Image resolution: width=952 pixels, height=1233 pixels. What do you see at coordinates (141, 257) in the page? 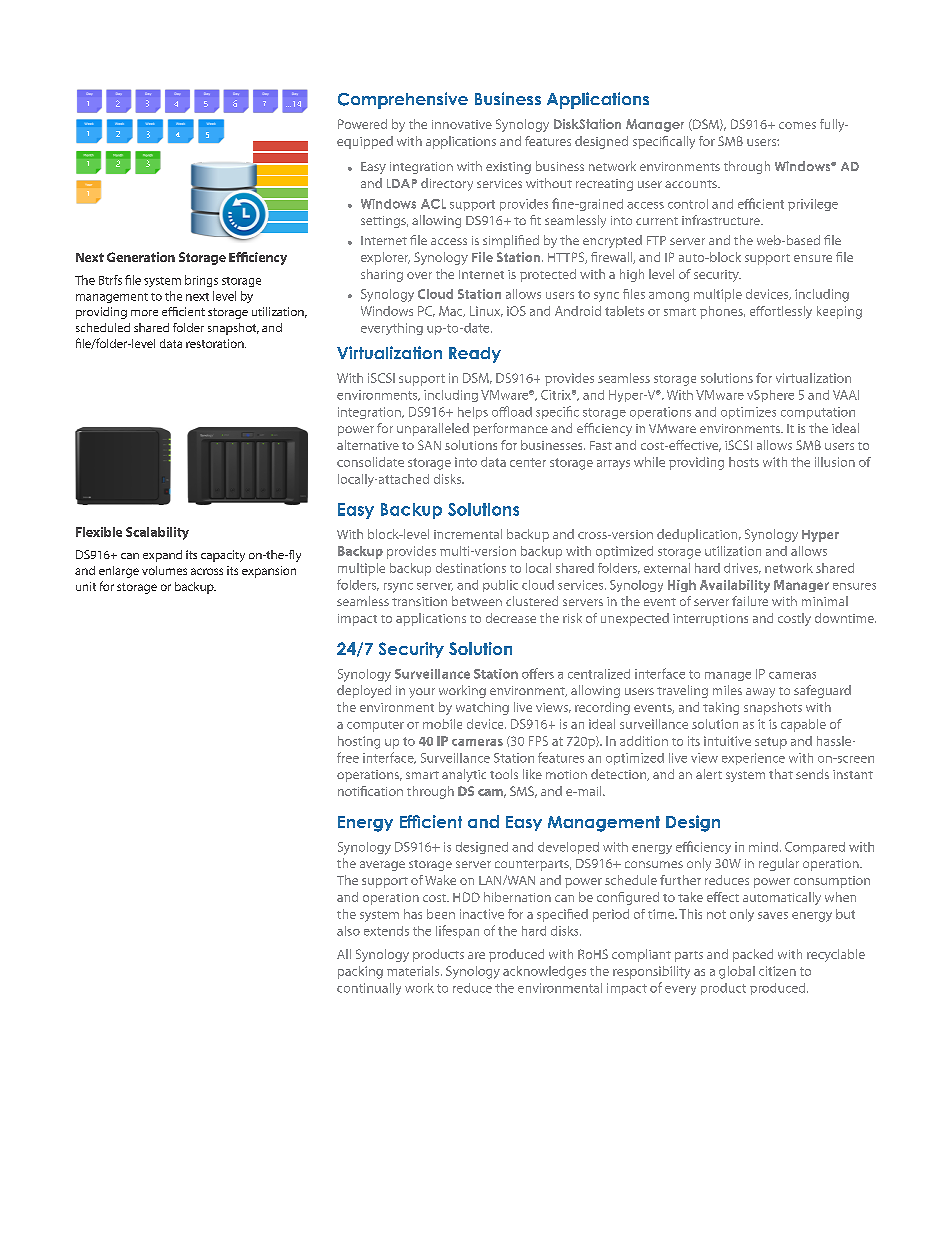
I see `Generation` at bounding box center [141, 257].
